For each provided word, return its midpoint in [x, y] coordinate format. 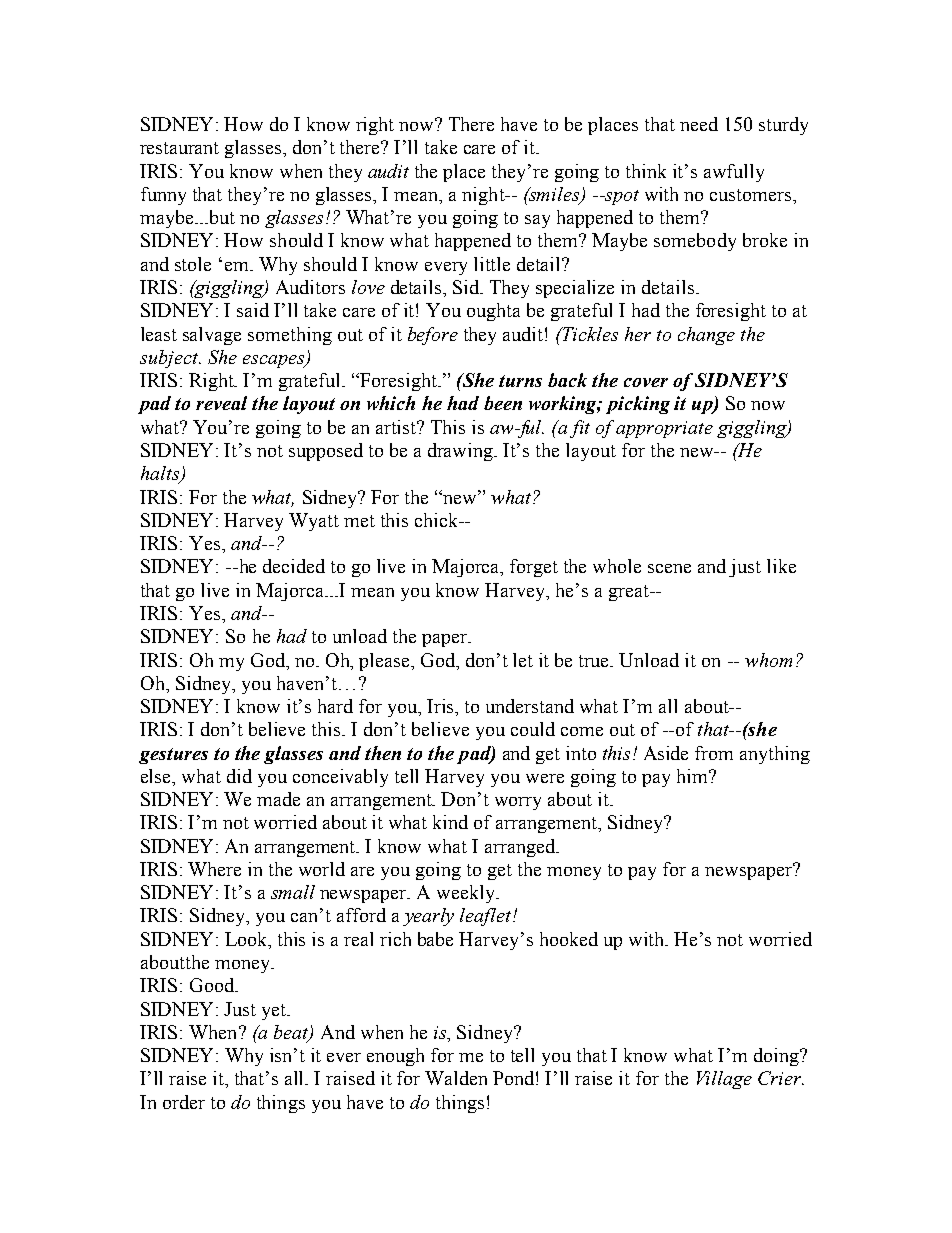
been [503, 403]
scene [669, 568]
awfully [734, 173]
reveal [221, 403]
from [714, 753]
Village [724, 1080]
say [537, 221]
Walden [456, 1078]
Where [214, 869]
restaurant [179, 148]
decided [294, 566]
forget [534, 568]
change [706, 336]
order [184, 1102]
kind [450, 822]
